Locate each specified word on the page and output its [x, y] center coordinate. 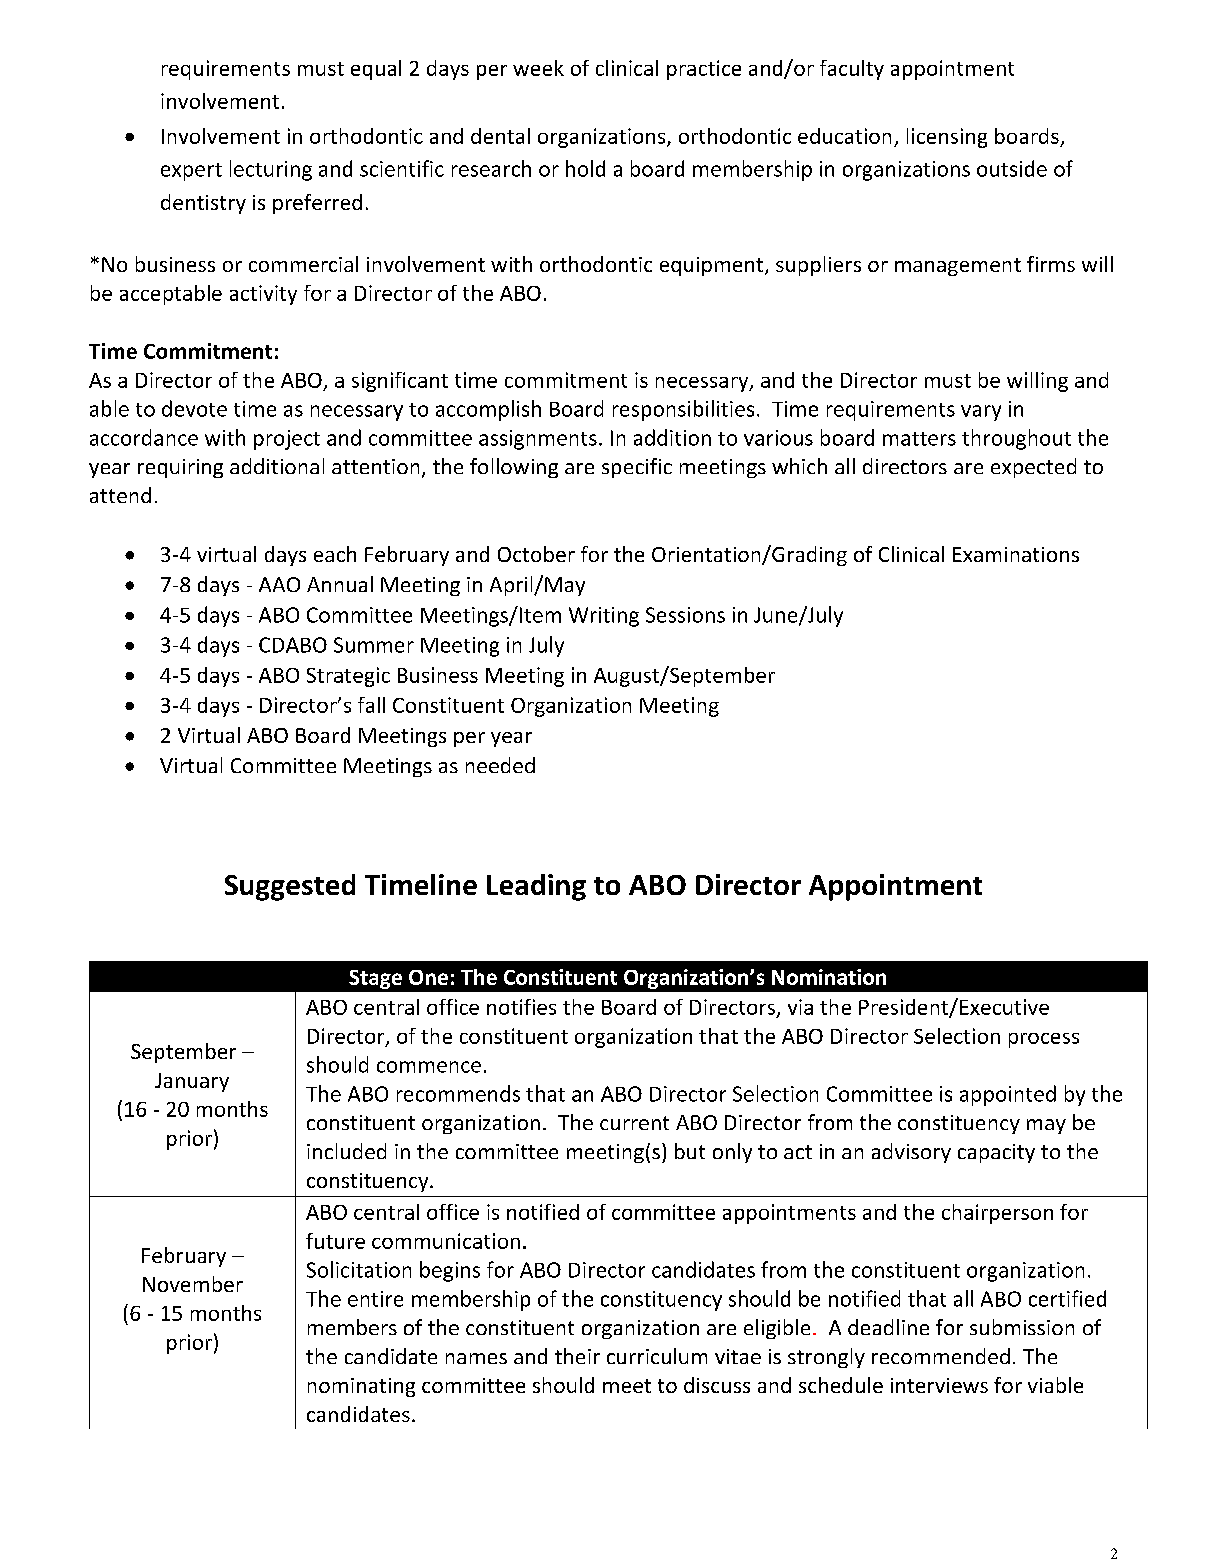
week [538, 68]
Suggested [290, 887]
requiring [180, 468]
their [577, 1356]
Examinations [1016, 554]
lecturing [271, 170]
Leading [536, 887]
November [193, 1284]
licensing [947, 138]
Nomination [829, 977]
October [536, 554]
